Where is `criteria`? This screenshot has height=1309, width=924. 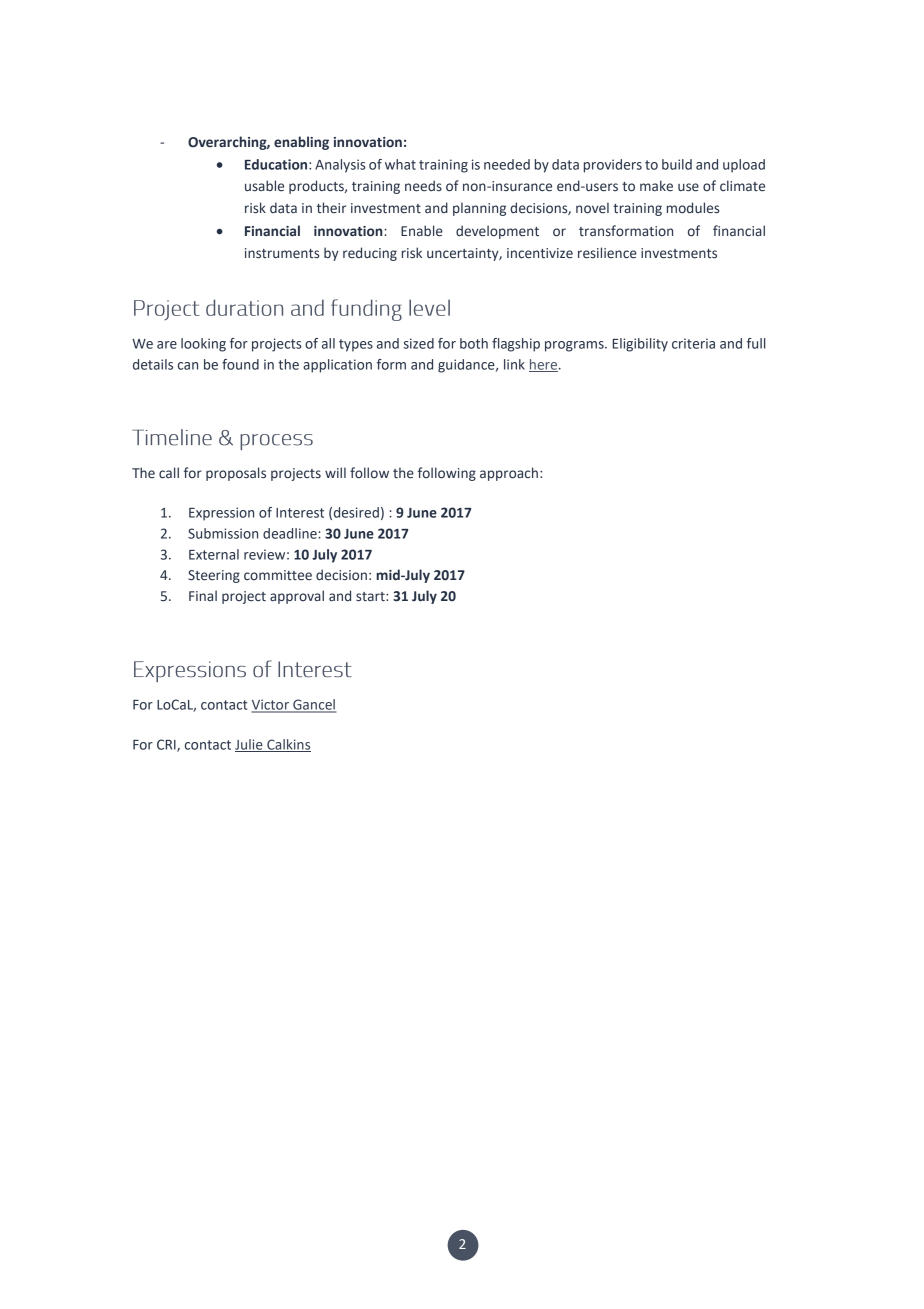 criteria is located at coordinates (693, 343).
